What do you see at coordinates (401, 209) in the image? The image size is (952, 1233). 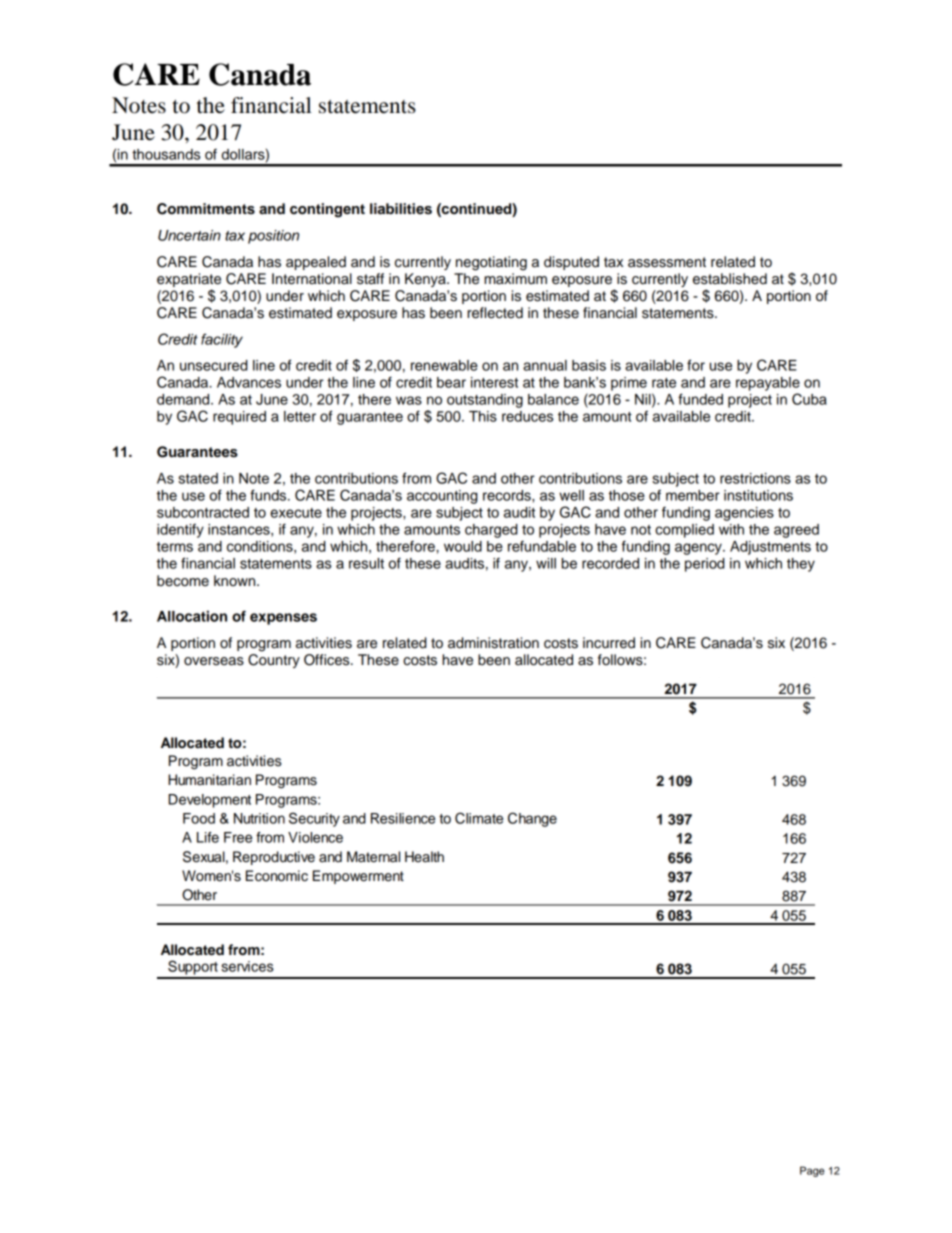 I see `liabilities` at bounding box center [401, 209].
